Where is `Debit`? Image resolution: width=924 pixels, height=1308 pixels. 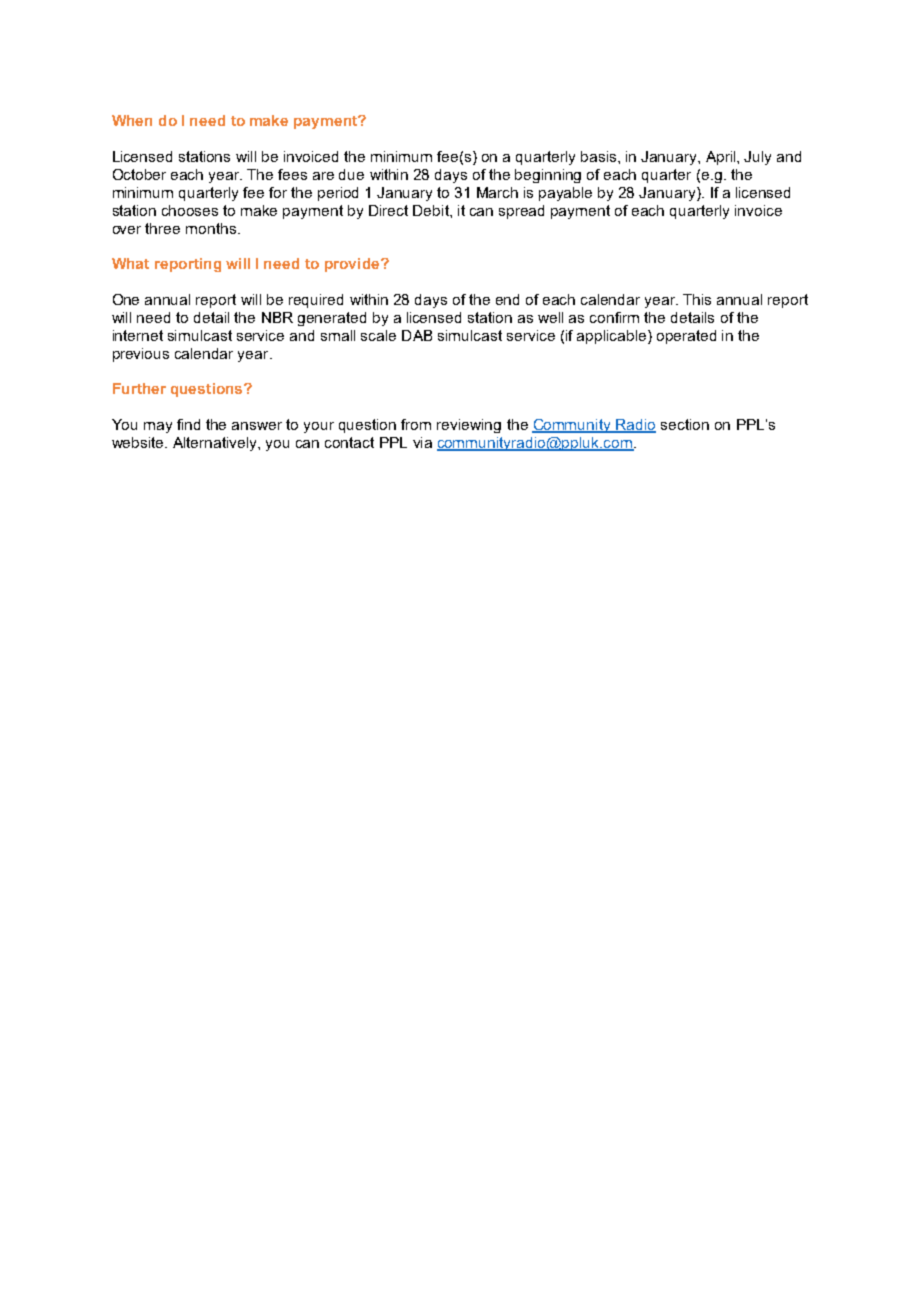 Debit is located at coordinates (432, 210).
